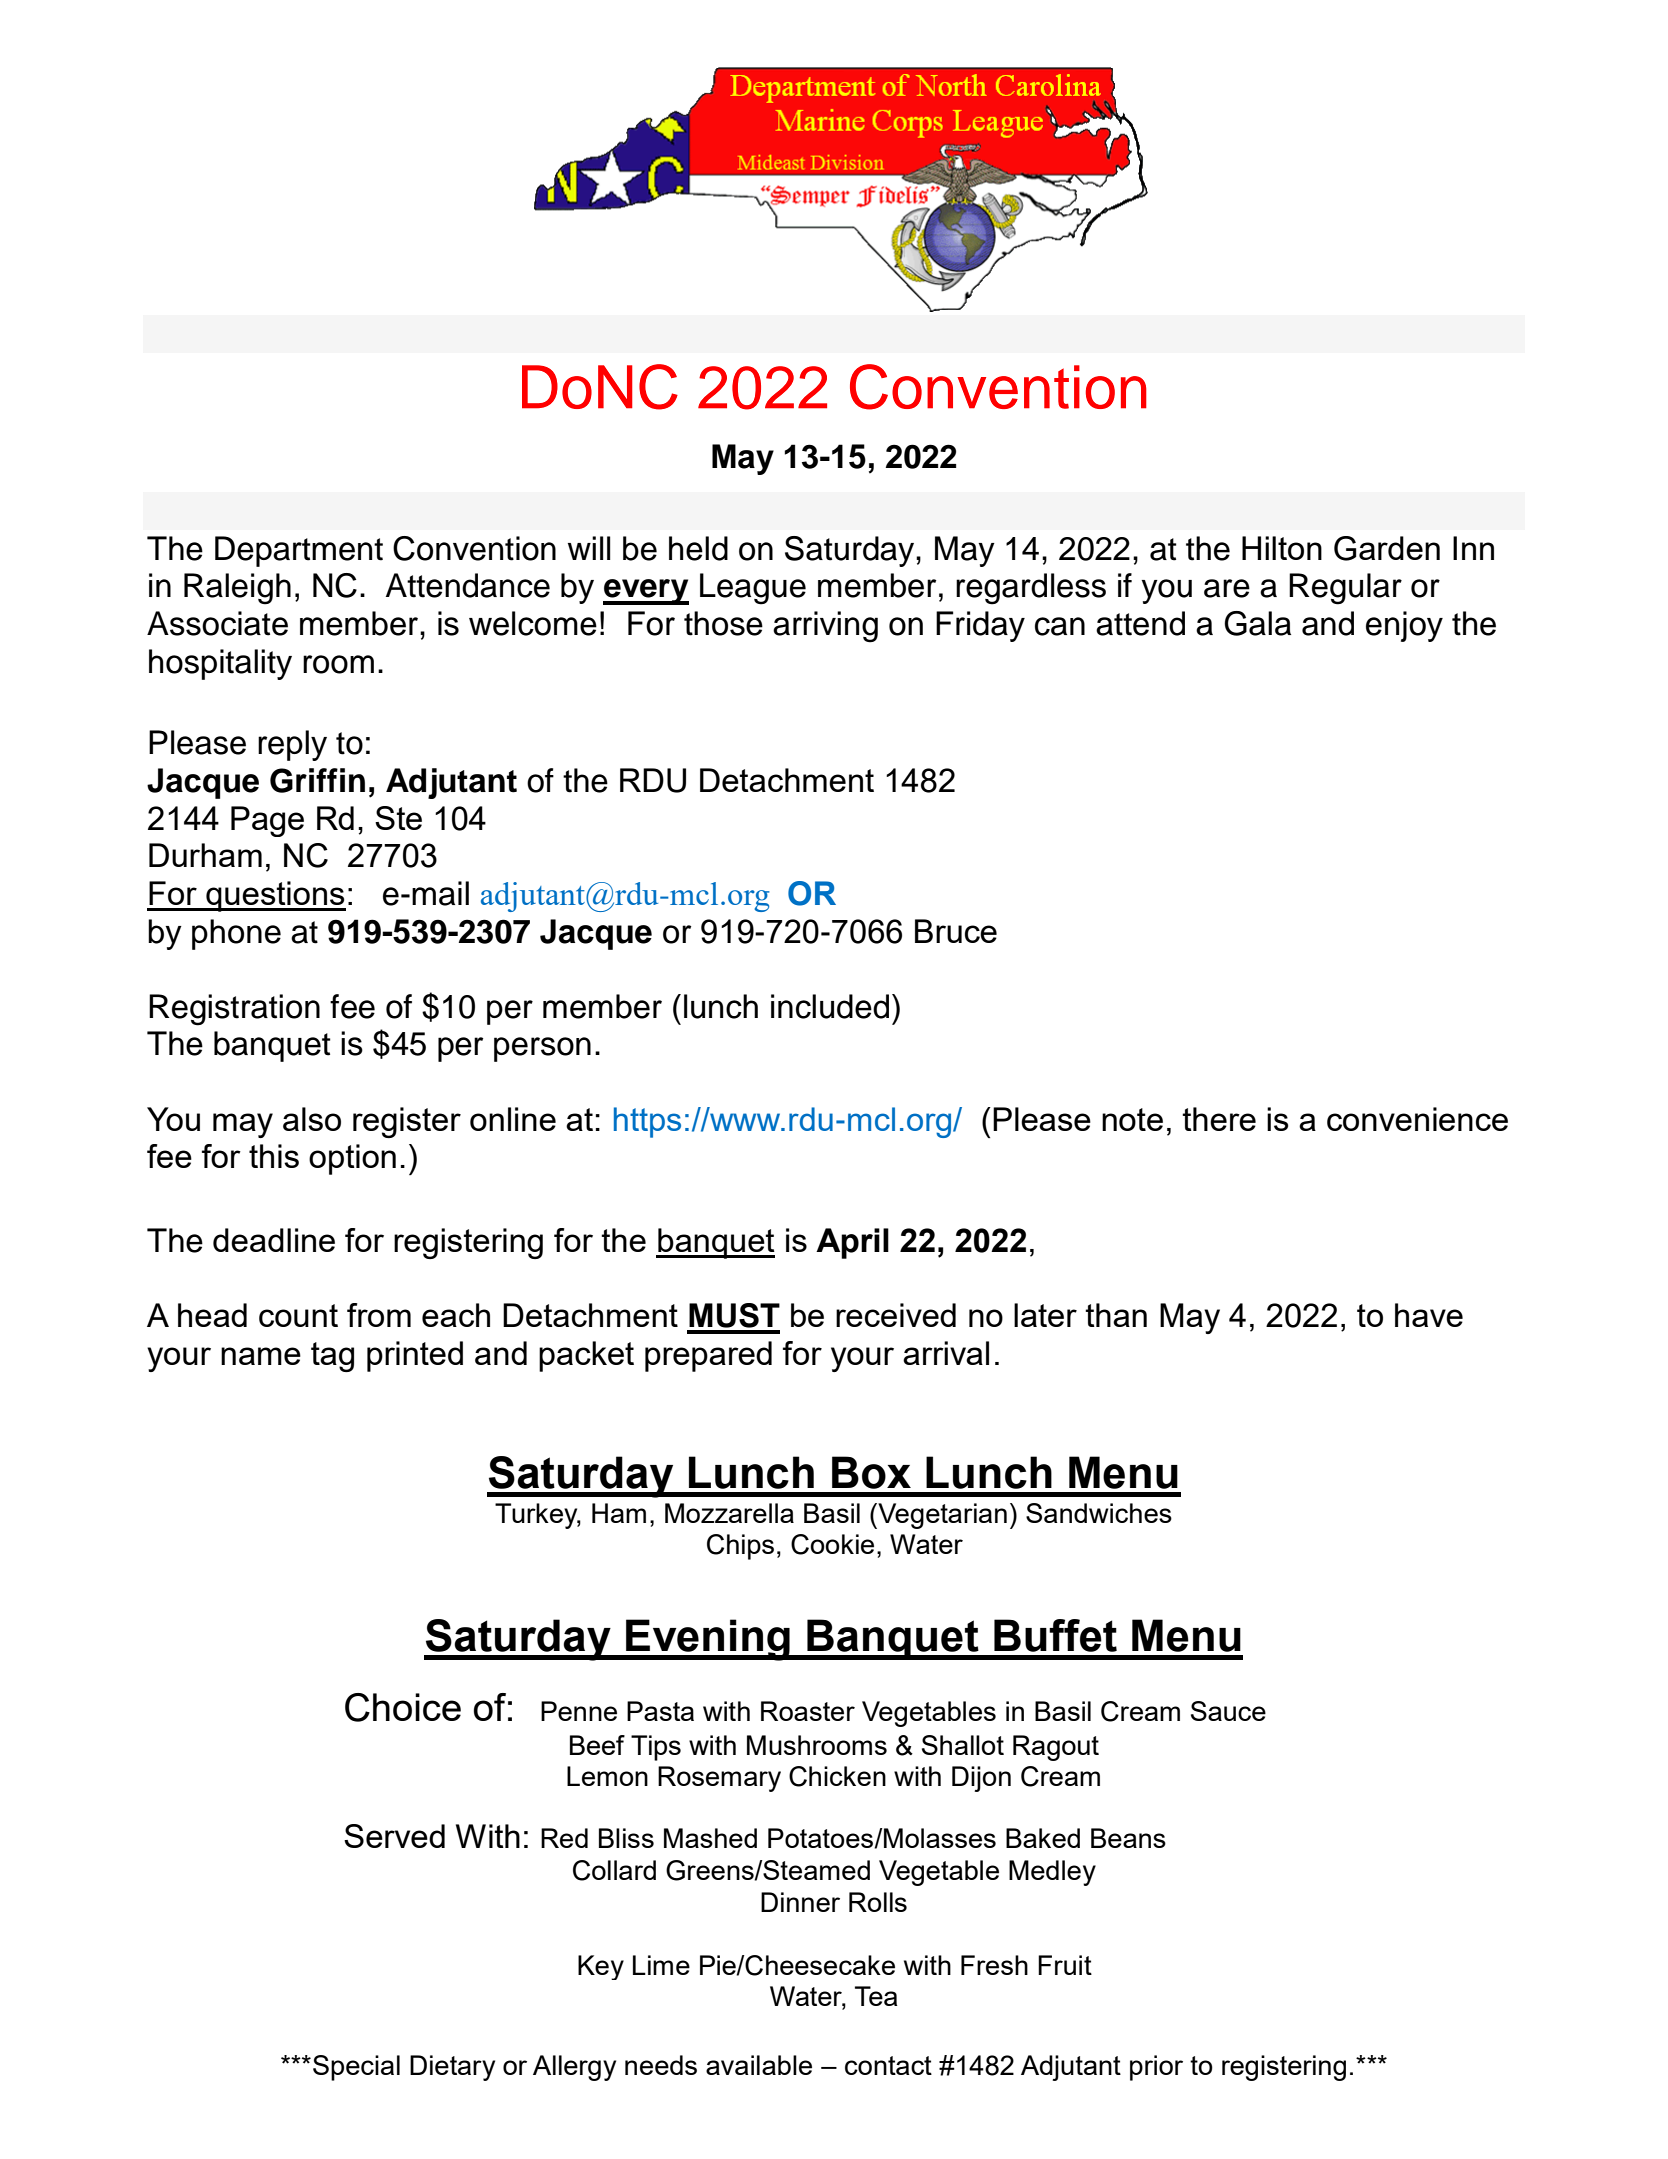 The image size is (1668, 2159). I want to click on Gala, so click(1257, 623).
